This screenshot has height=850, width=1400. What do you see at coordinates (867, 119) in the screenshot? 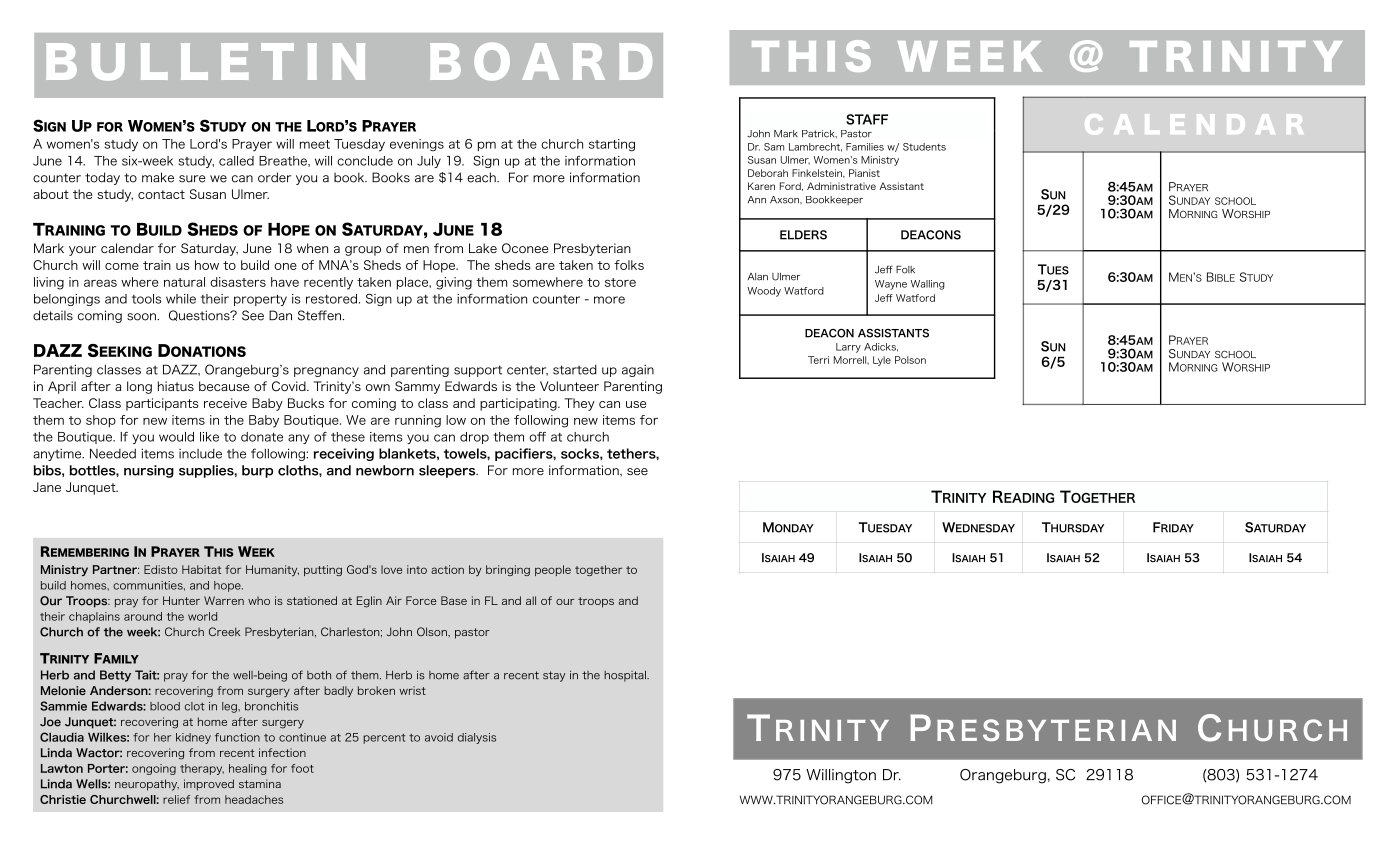
I see `STAFF` at bounding box center [867, 119].
